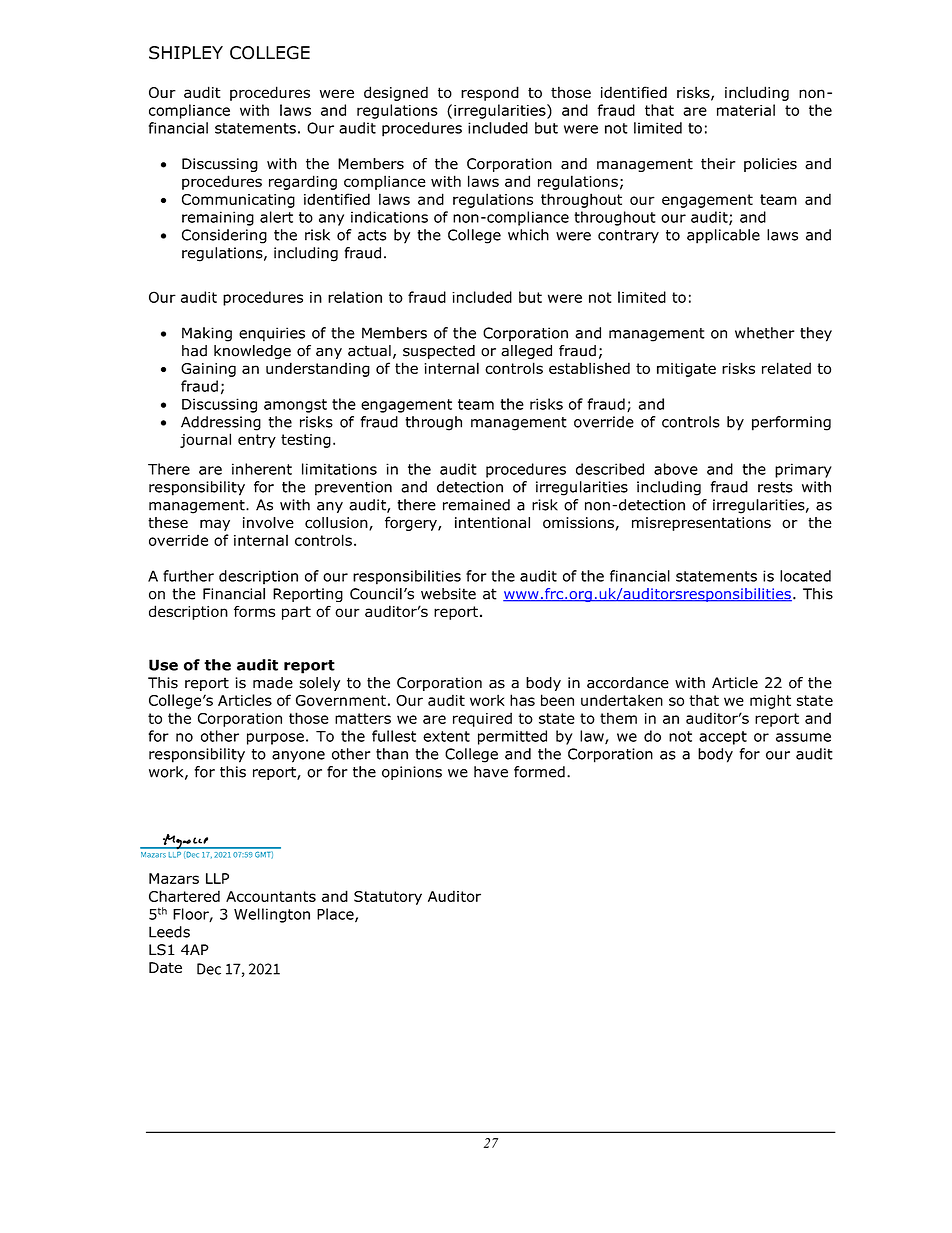 Image resolution: width=952 pixels, height=1233 pixels. What do you see at coordinates (186, 53) in the page?
I see `SHIPLEY` at bounding box center [186, 53].
